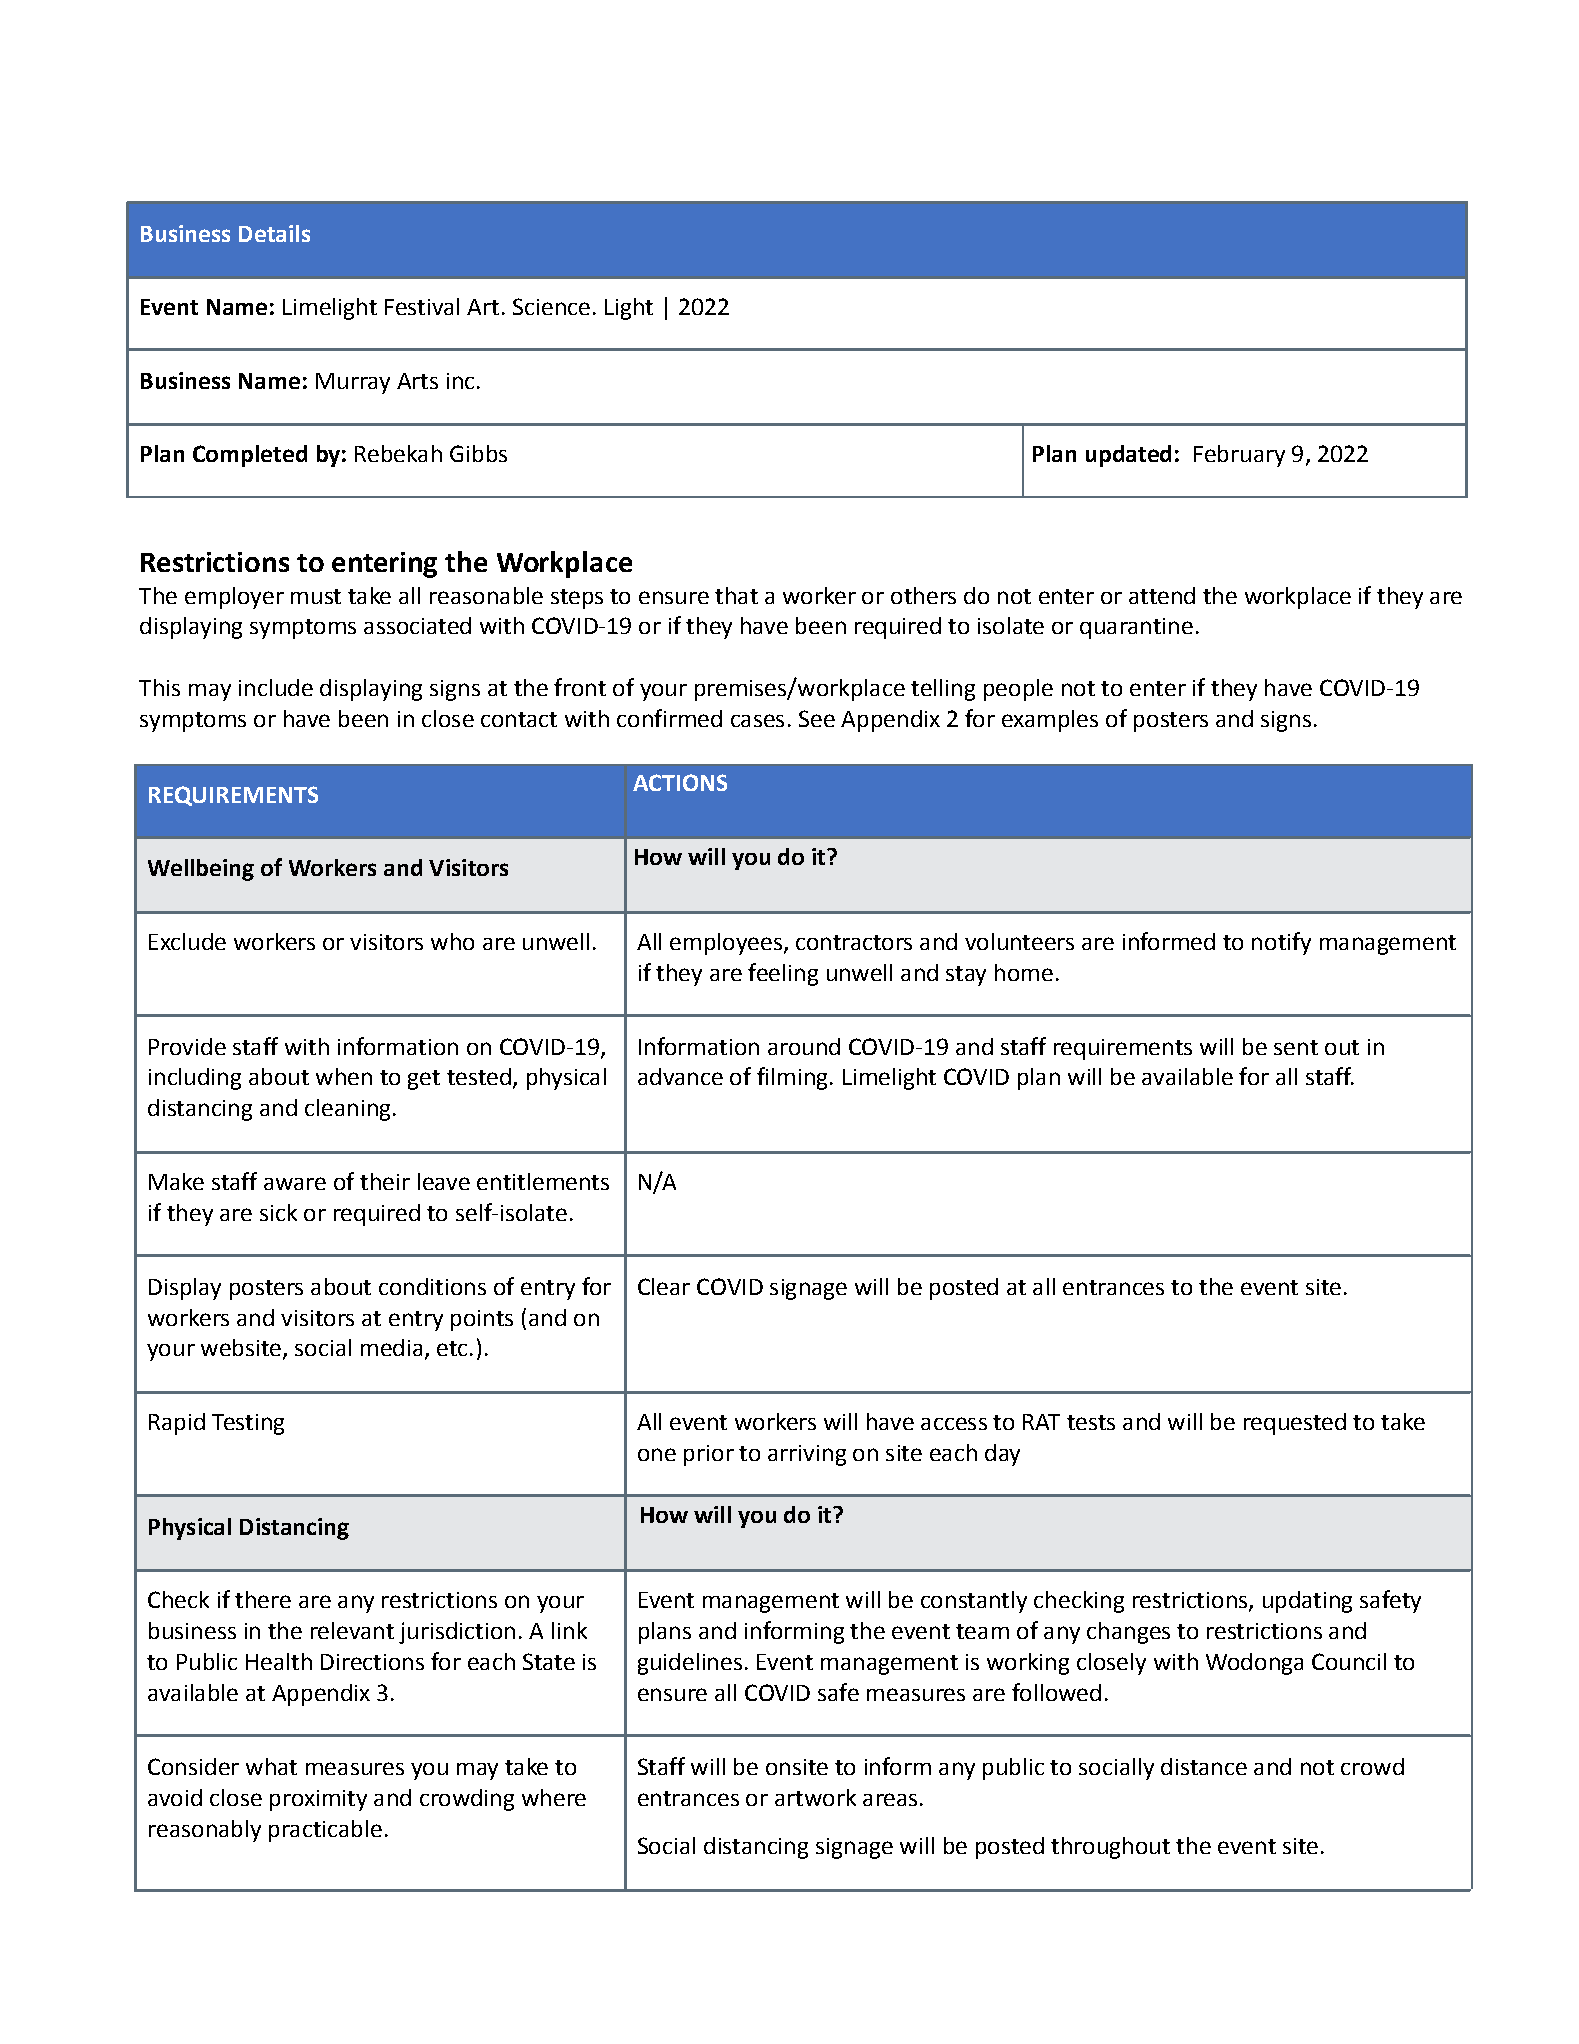  Describe the element at coordinates (1296, 1047) in the document. I see `sent` at that location.
